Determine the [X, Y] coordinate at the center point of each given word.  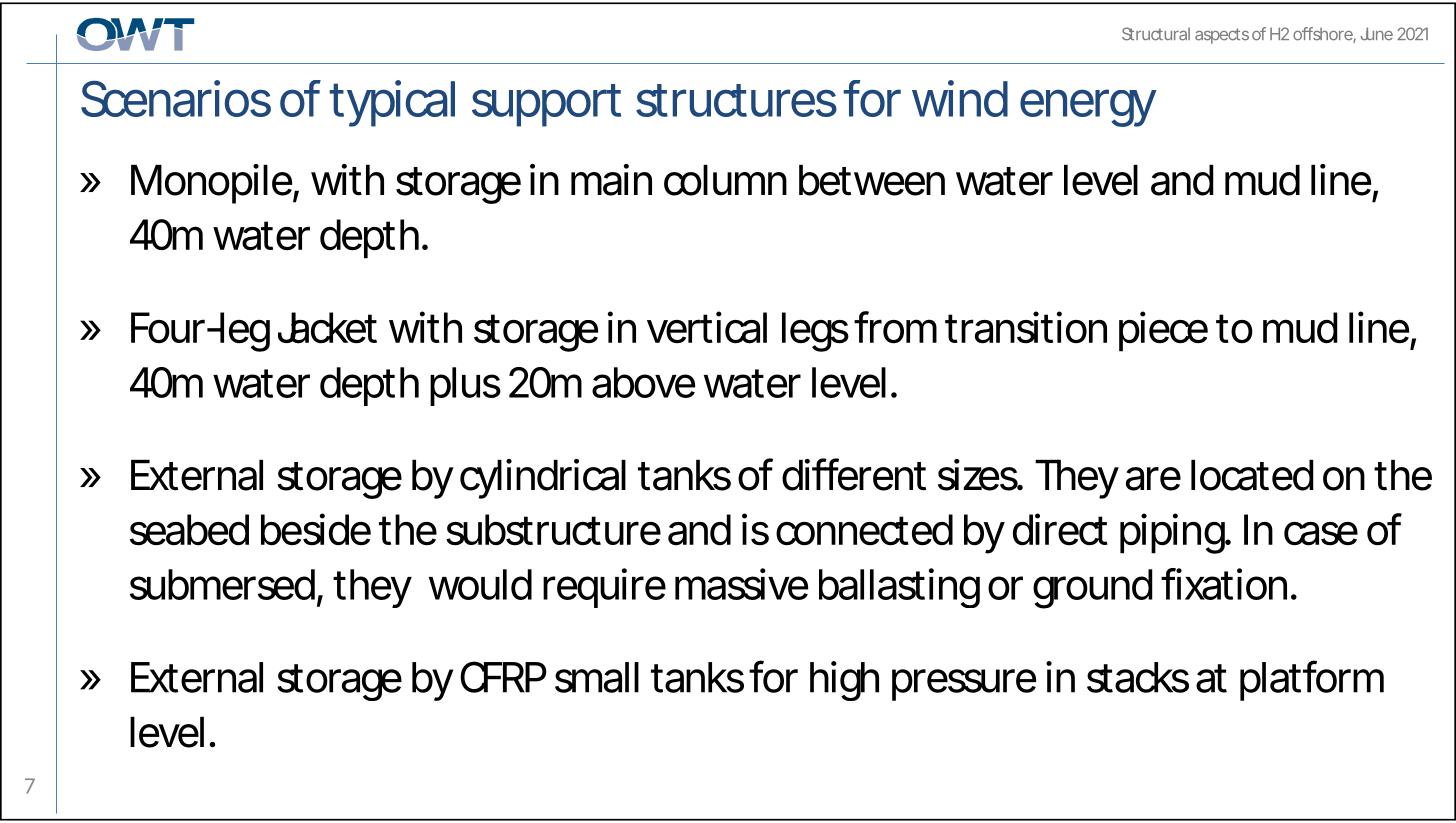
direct [1060, 529]
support [546, 105]
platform [1309, 680]
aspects [1222, 36]
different [854, 474]
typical [392, 103]
